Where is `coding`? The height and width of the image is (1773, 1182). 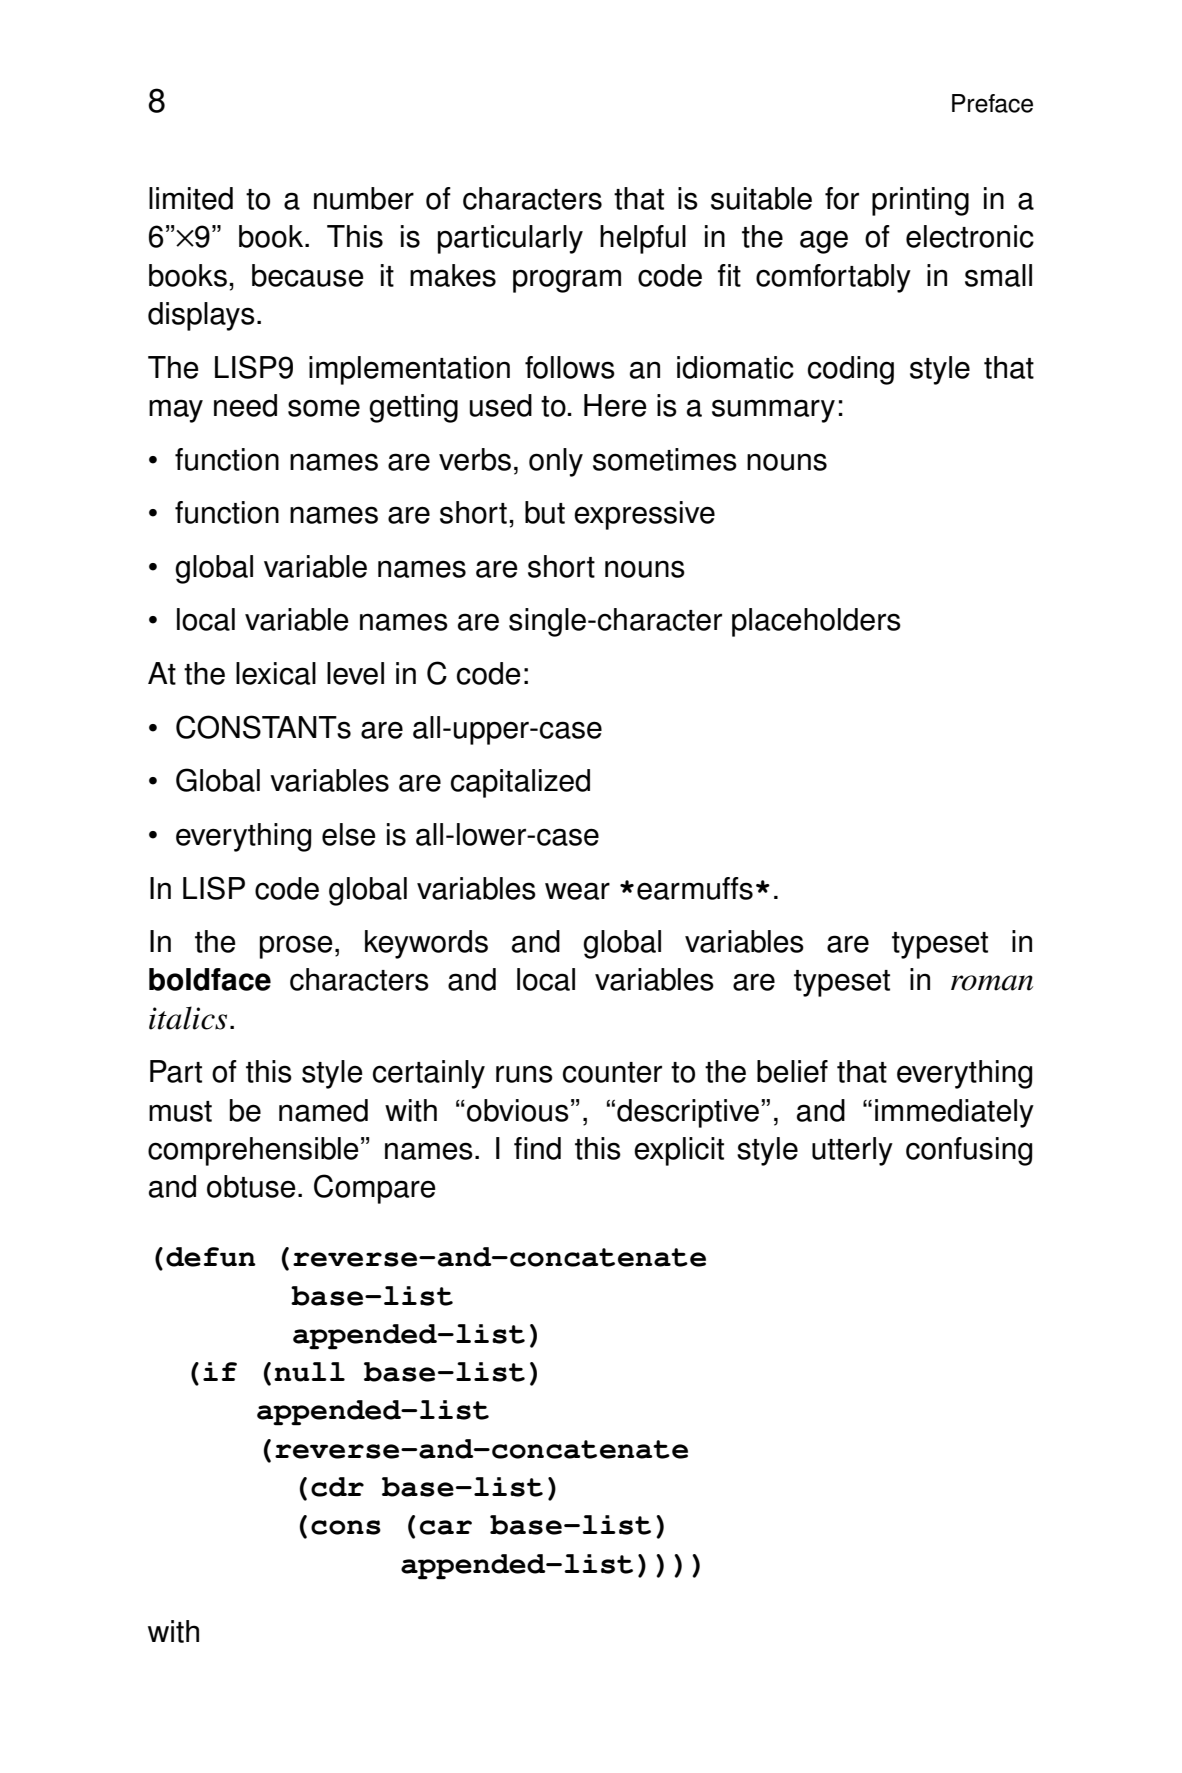 coding is located at coordinates (851, 370).
